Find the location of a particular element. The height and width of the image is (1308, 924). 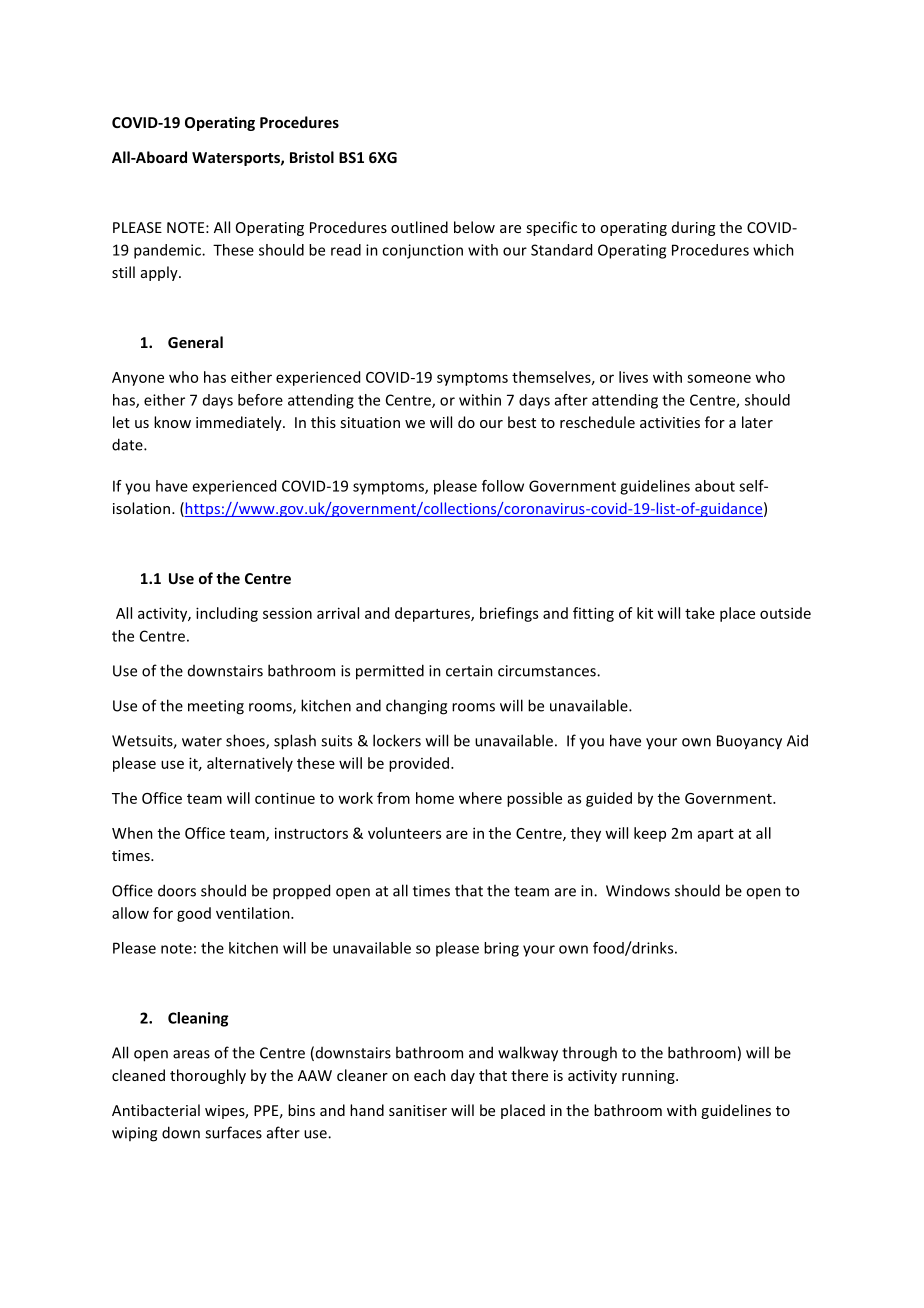

bring is located at coordinates (501, 949).
